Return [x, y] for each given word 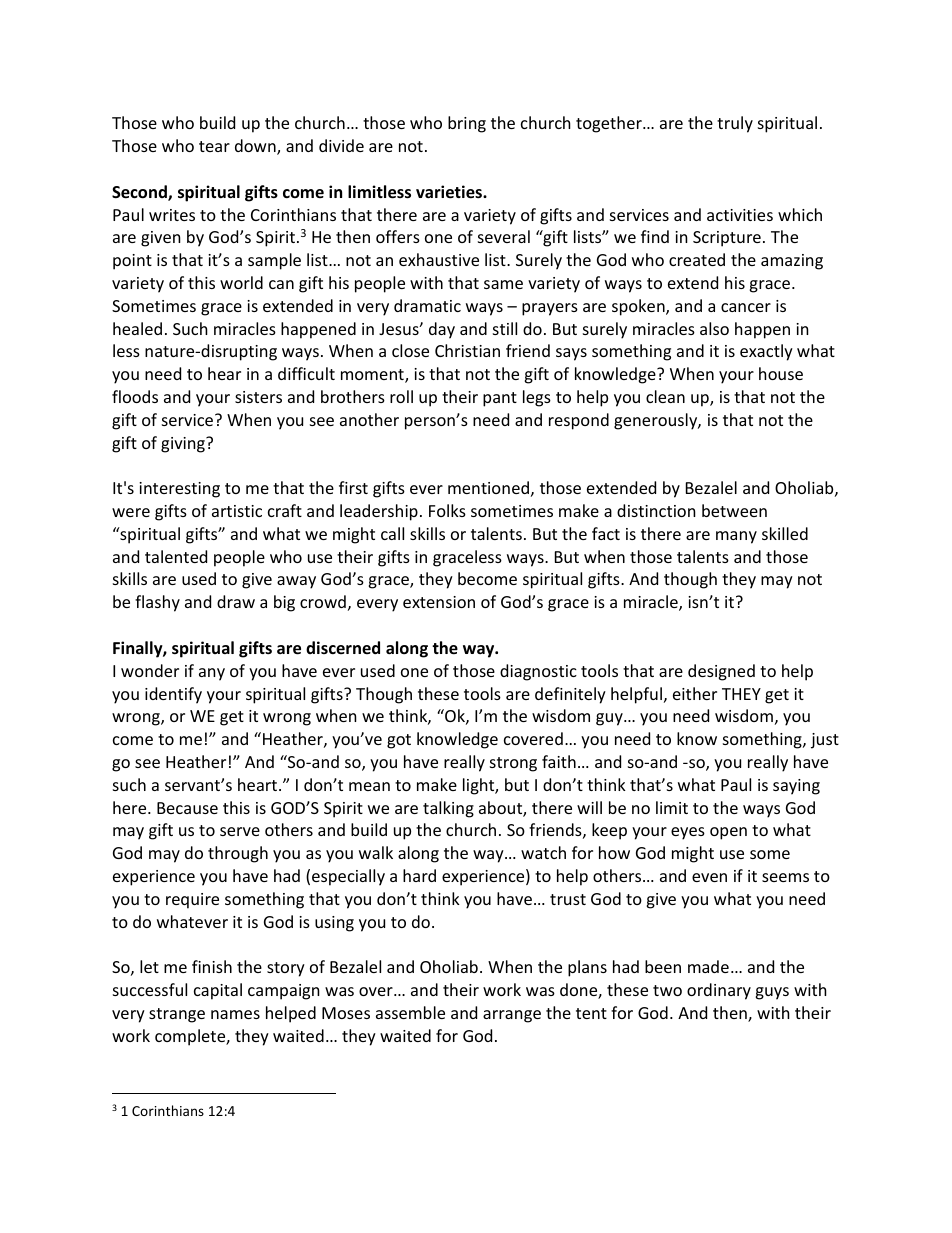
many [736, 537]
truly [735, 124]
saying [796, 787]
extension [439, 602]
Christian [467, 350]
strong [513, 764]
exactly [766, 352]
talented [176, 556]
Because [187, 808]
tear [214, 146]
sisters [258, 397]
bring [467, 124]
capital [218, 991]
